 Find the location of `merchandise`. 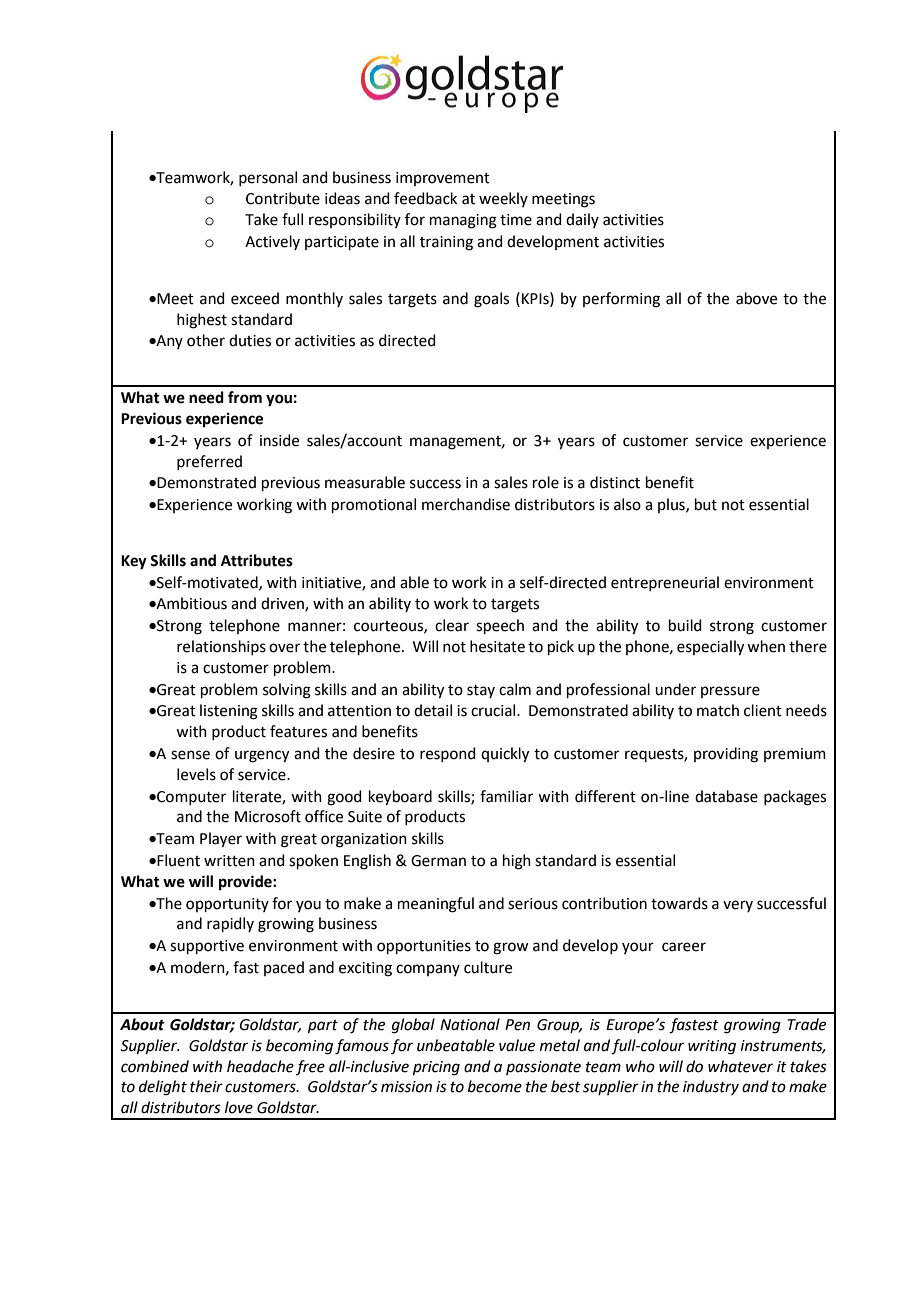

merchandise is located at coordinates (466, 504).
